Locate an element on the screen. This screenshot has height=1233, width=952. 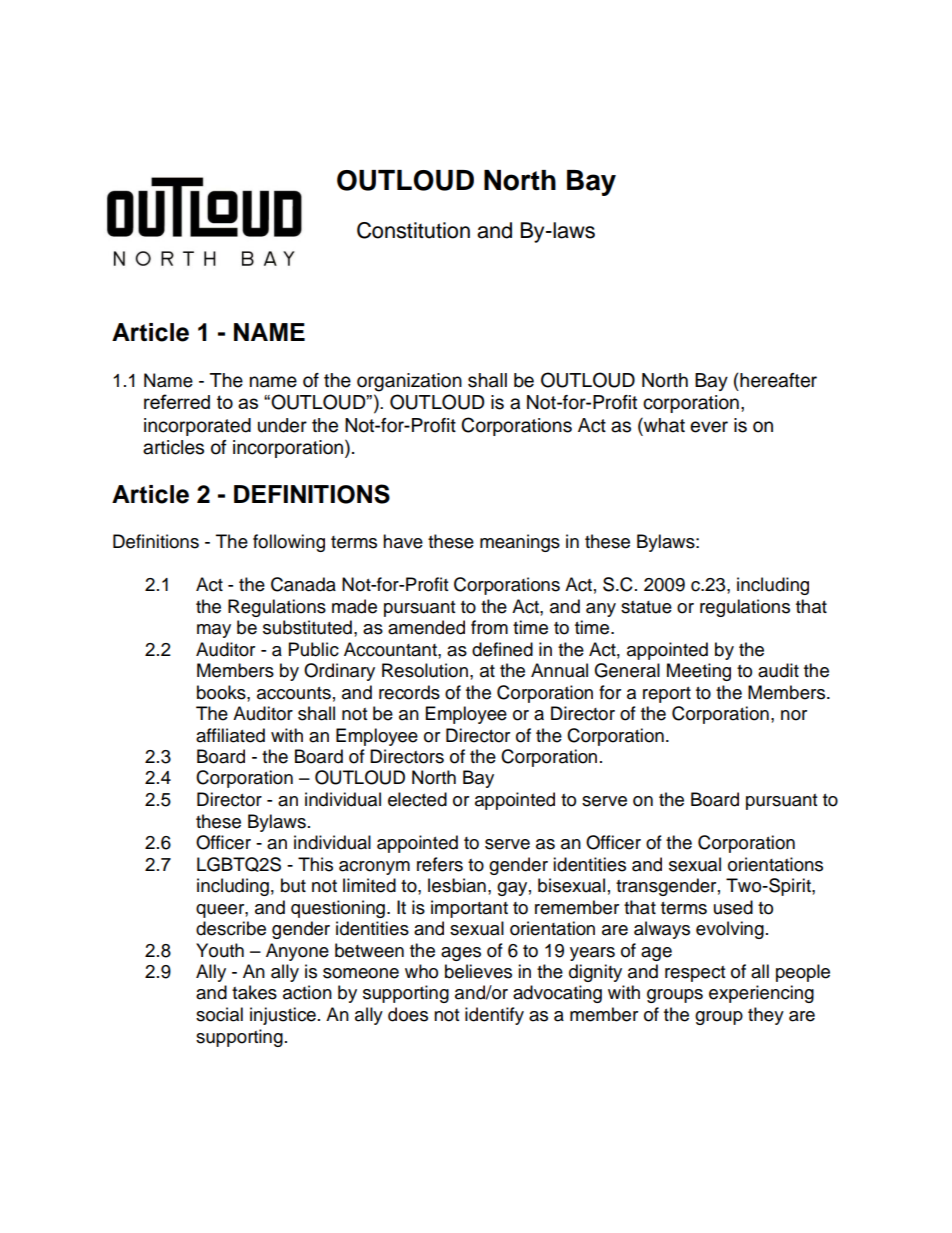
refers is located at coordinates (440, 864).
